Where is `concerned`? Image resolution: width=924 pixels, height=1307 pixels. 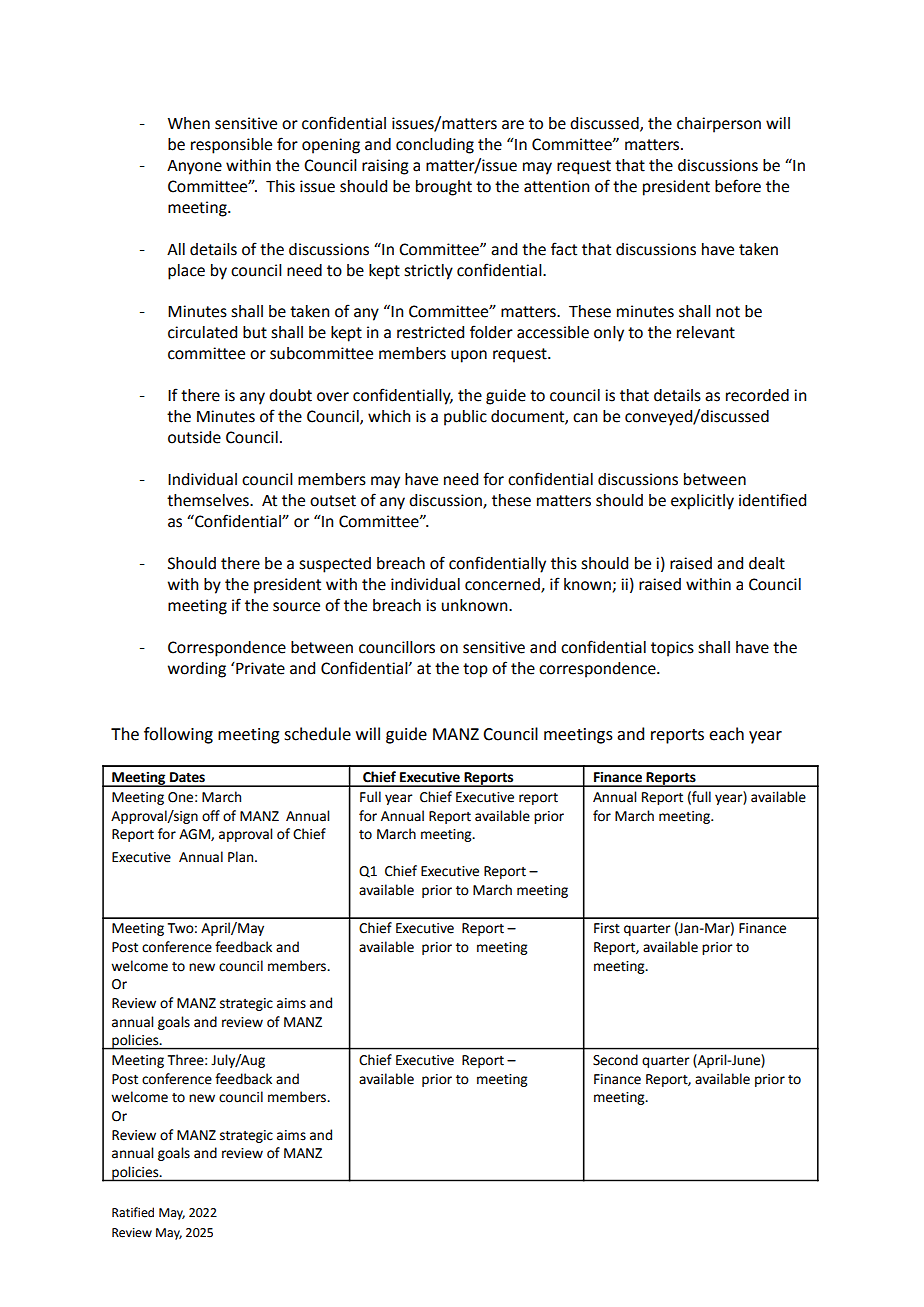 concerned is located at coordinates (503, 585).
